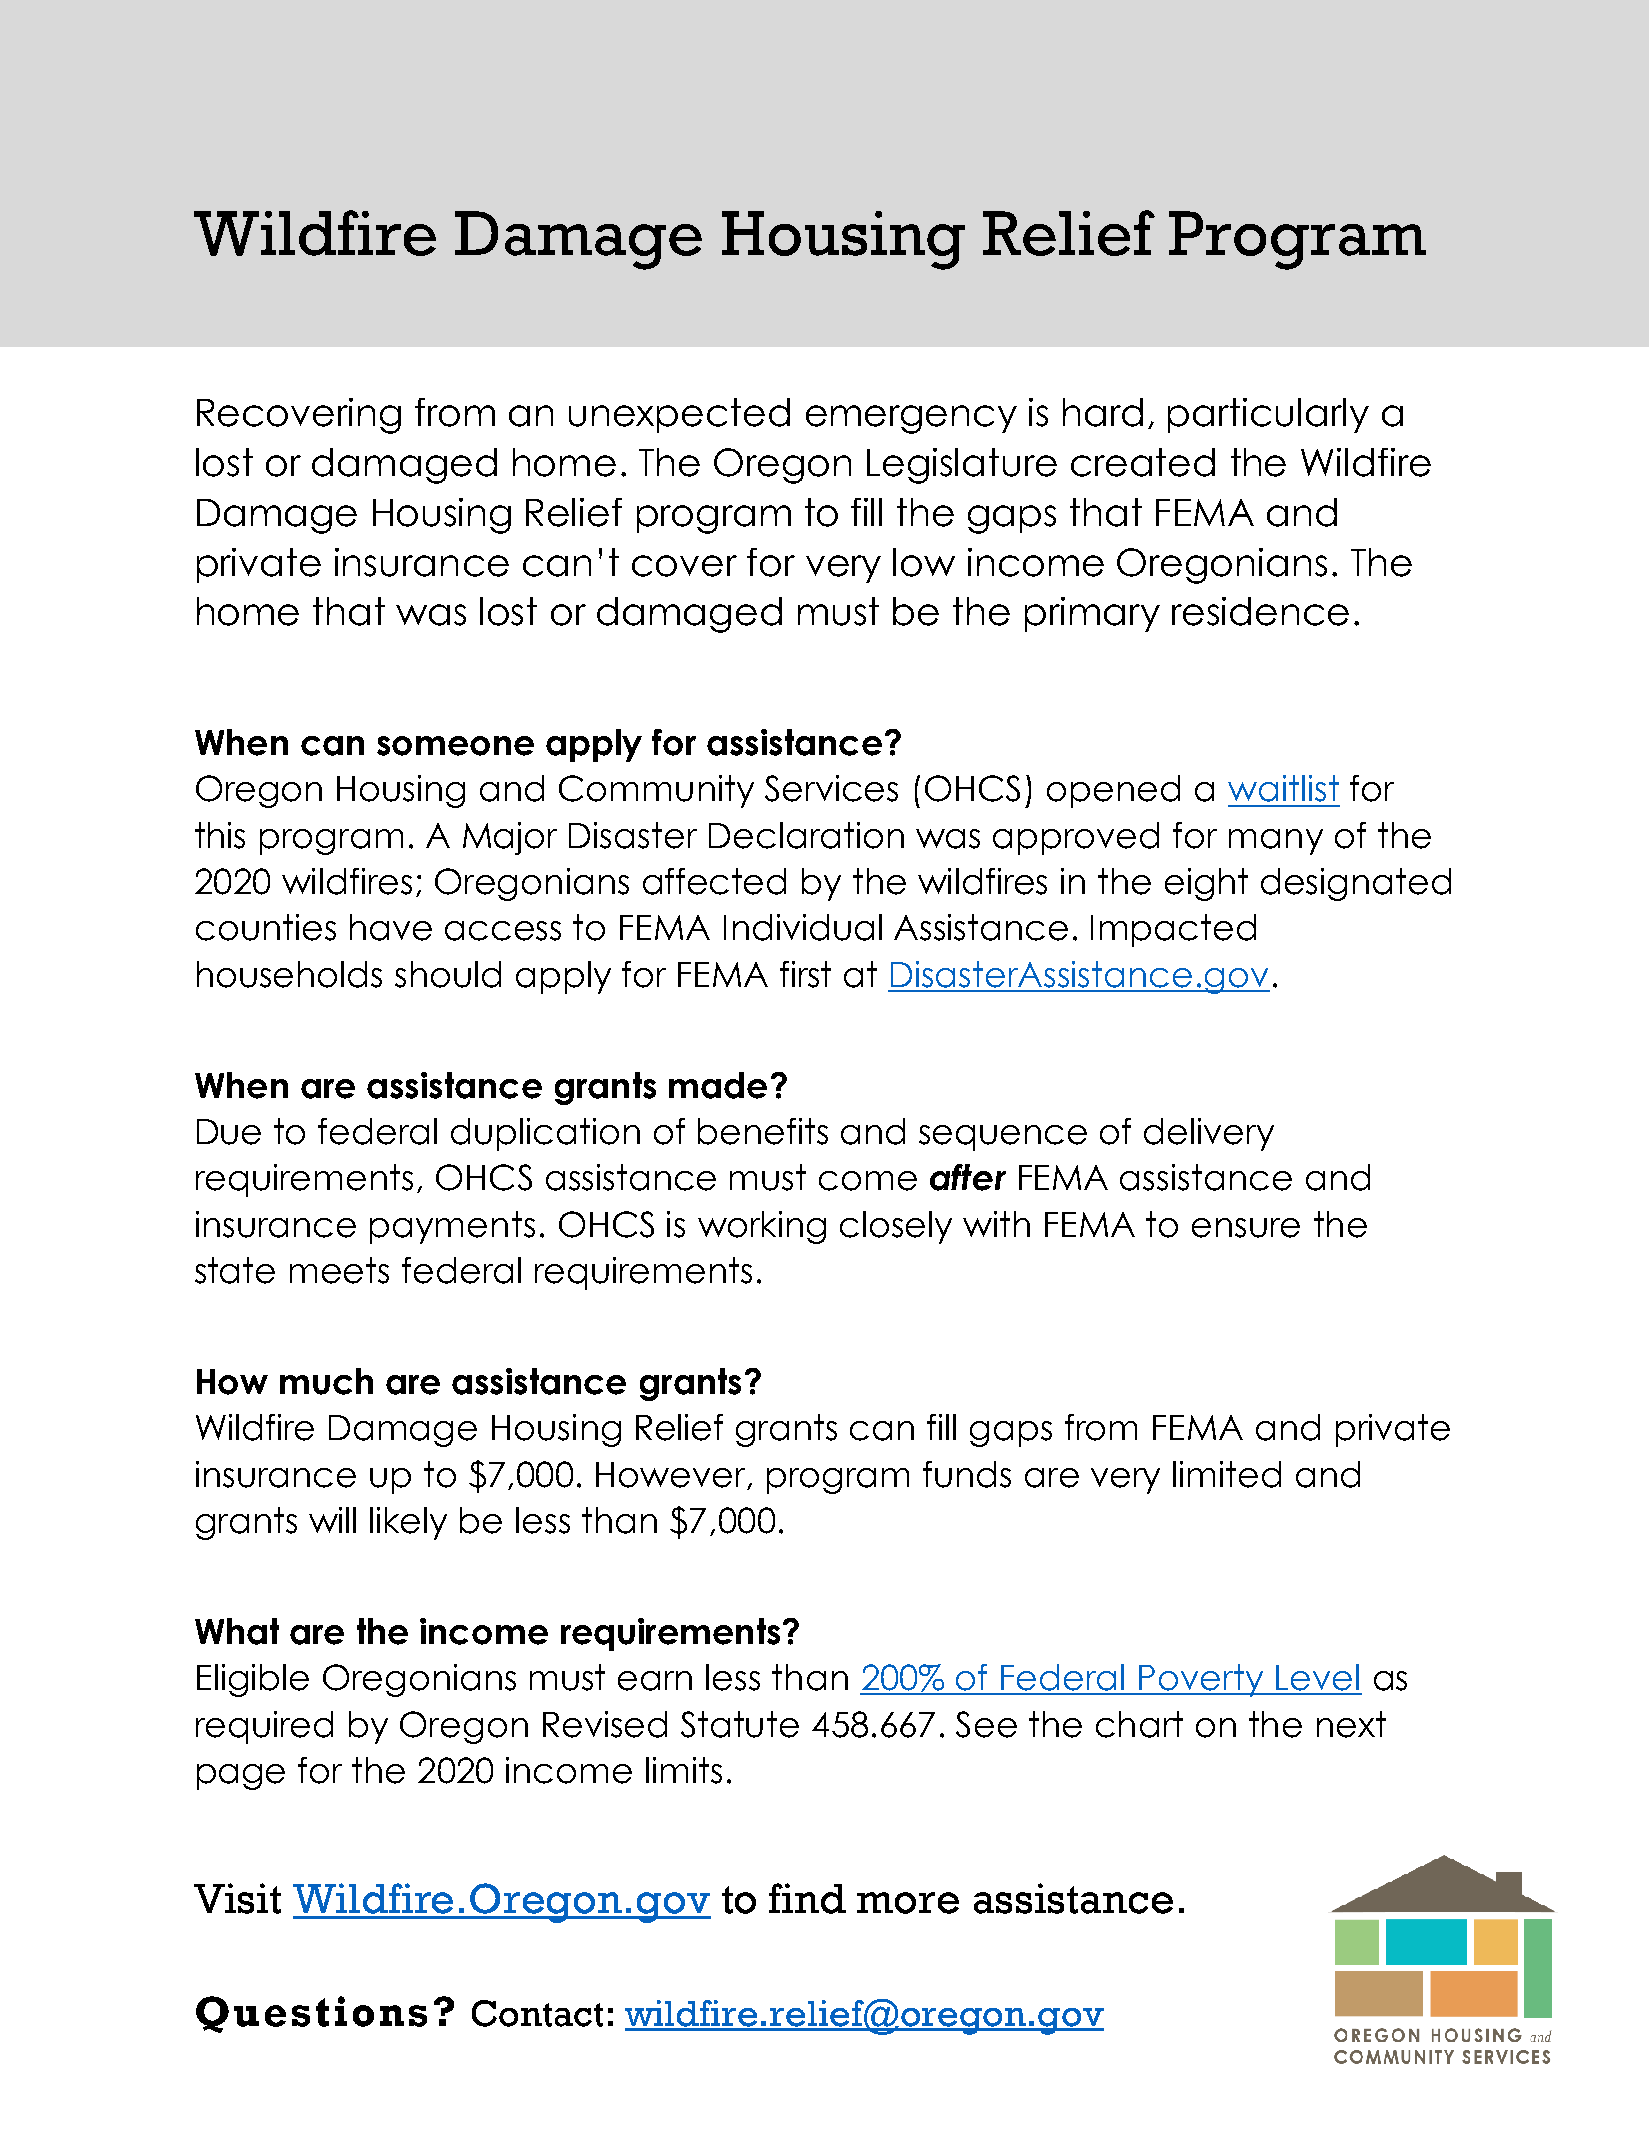 The width and height of the document is (1649, 2134). Describe the element at coordinates (679, 415) in the document. I see `unexpected` at that location.
